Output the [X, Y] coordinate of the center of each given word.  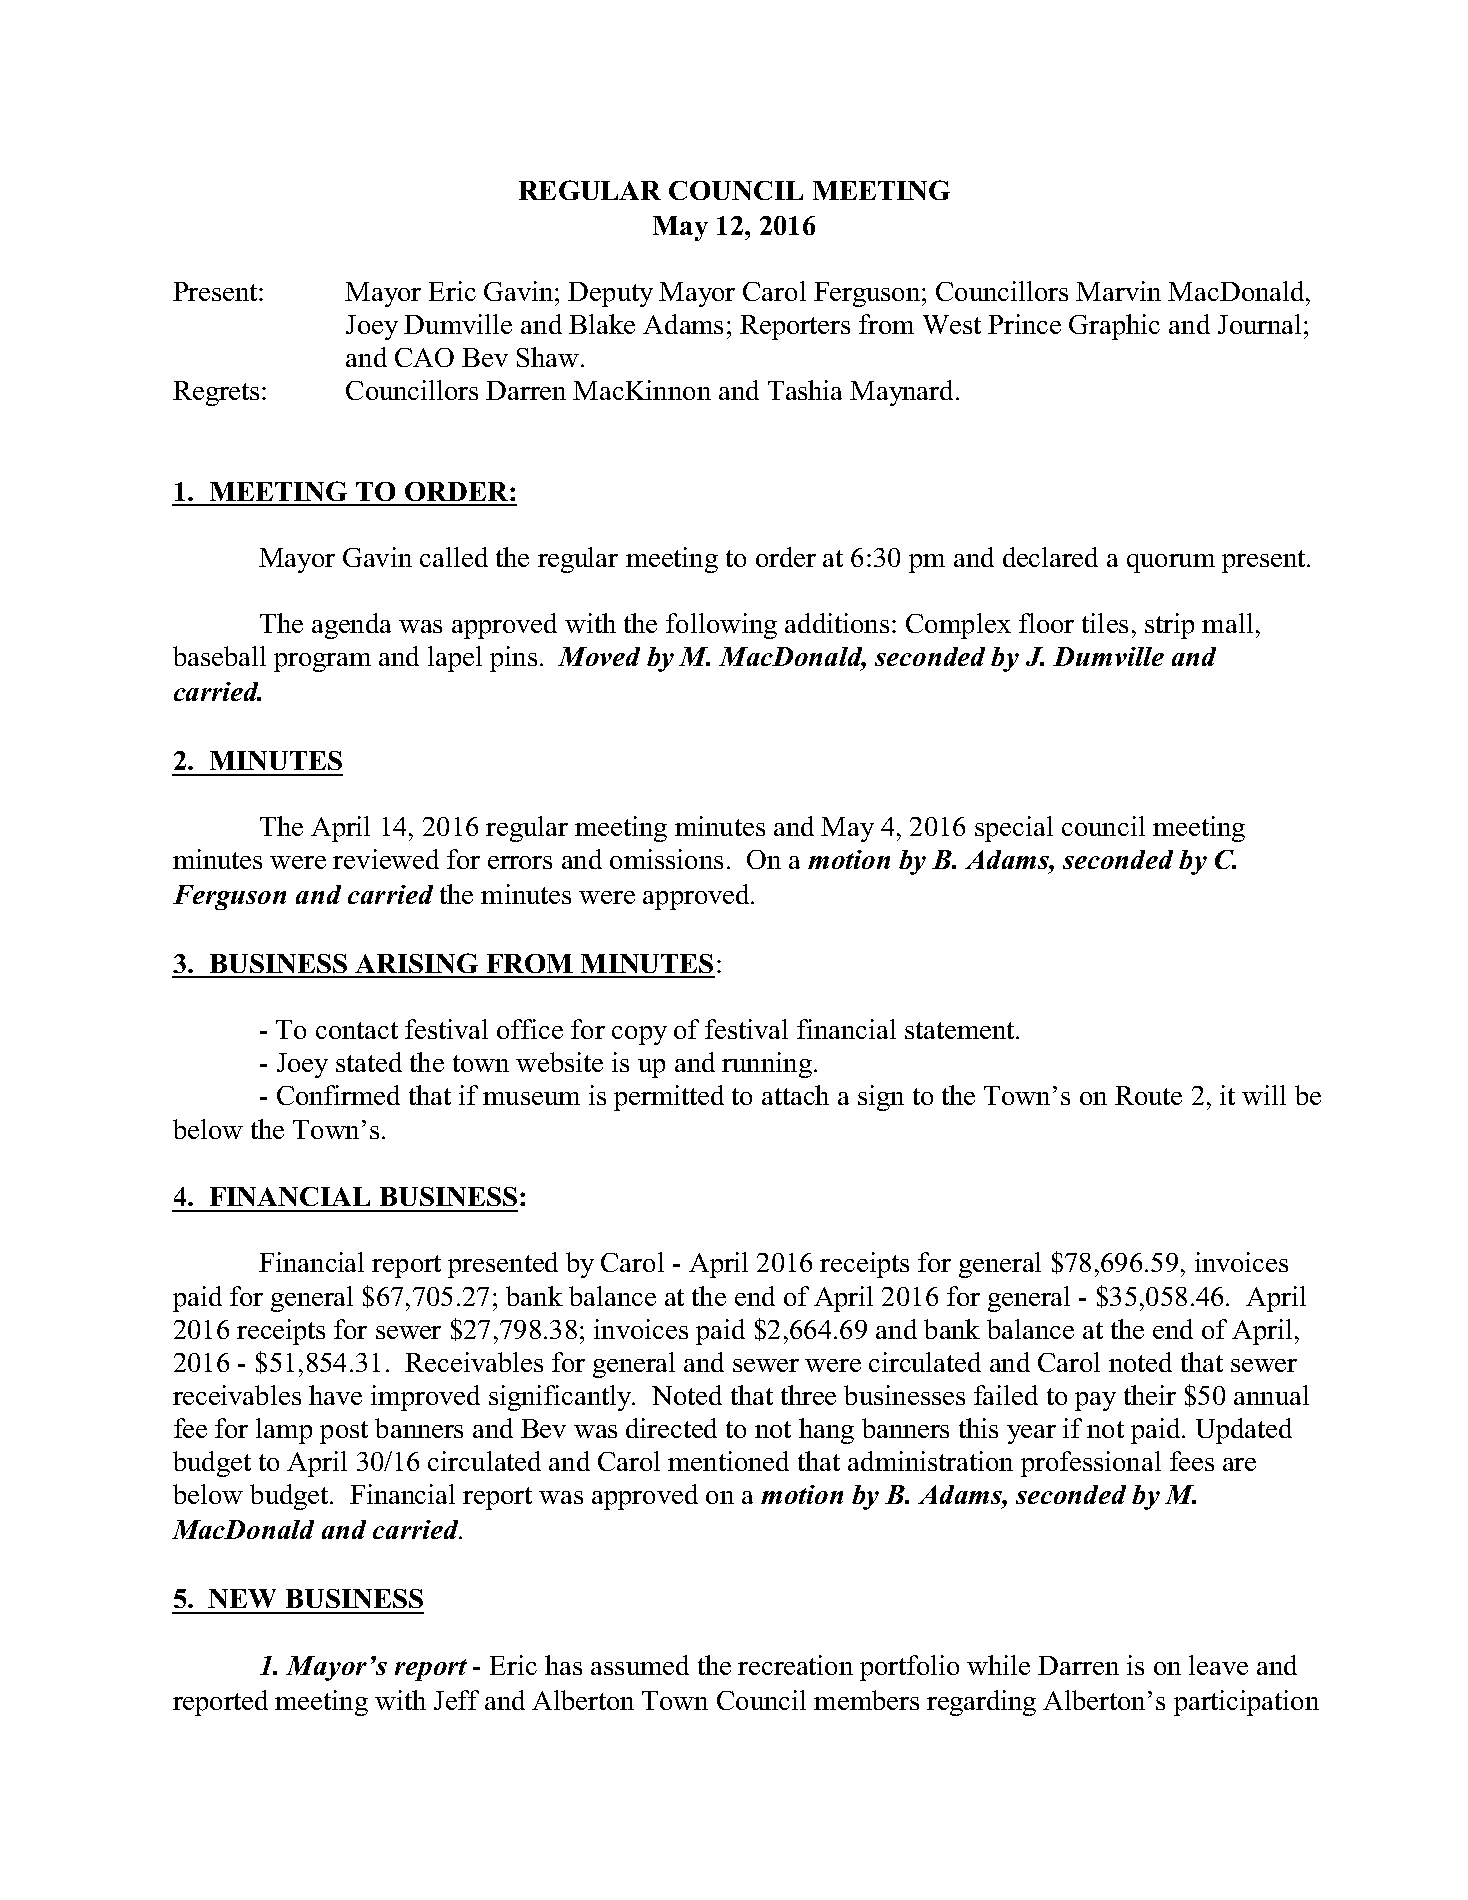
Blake [602, 324]
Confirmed [338, 1095]
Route [1148, 1095]
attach [795, 1095]
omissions [666, 859]
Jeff [456, 1700]
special [1014, 829]
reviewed [386, 859]
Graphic [1114, 327]
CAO [424, 357]
